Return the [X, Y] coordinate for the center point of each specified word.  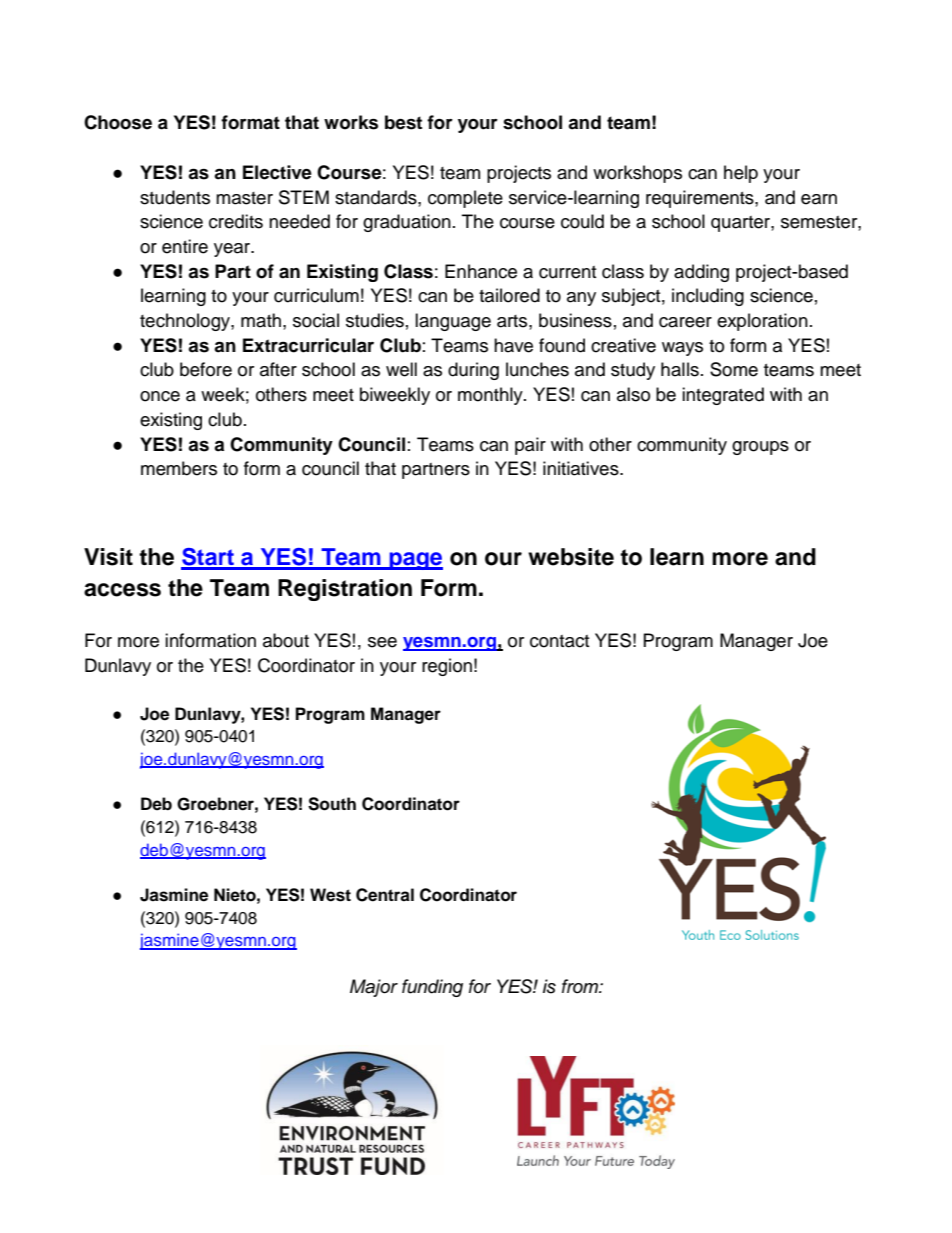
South [332, 804]
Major [374, 988]
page [415, 561]
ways [682, 349]
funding [432, 988]
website [571, 557]
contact [559, 641]
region [447, 667]
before [206, 369]
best [403, 122]
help [741, 174]
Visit [108, 557]
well [401, 369]
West [330, 895]
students [175, 197]
